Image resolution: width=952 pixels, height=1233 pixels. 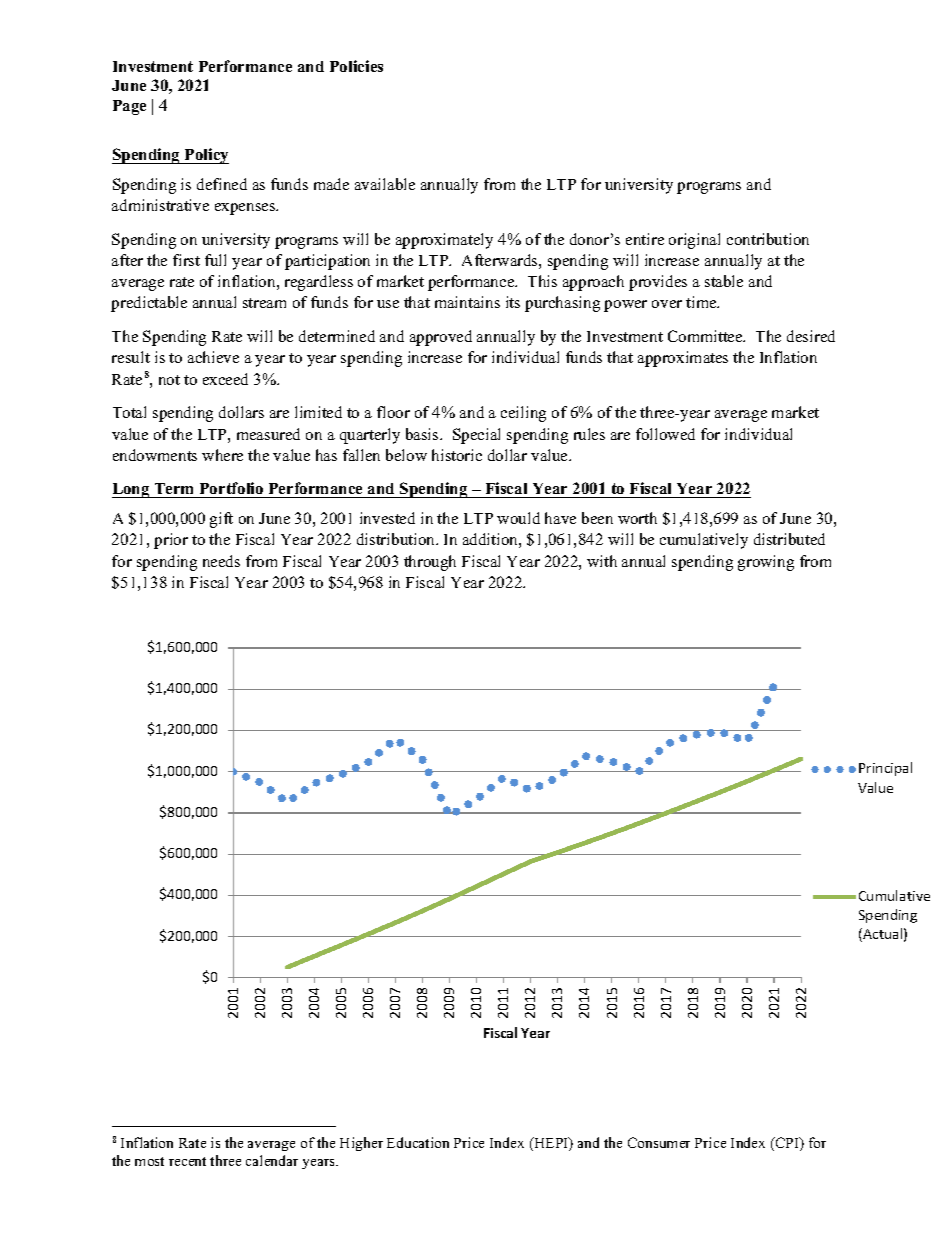 I want to click on through, so click(x=430, y=563).
